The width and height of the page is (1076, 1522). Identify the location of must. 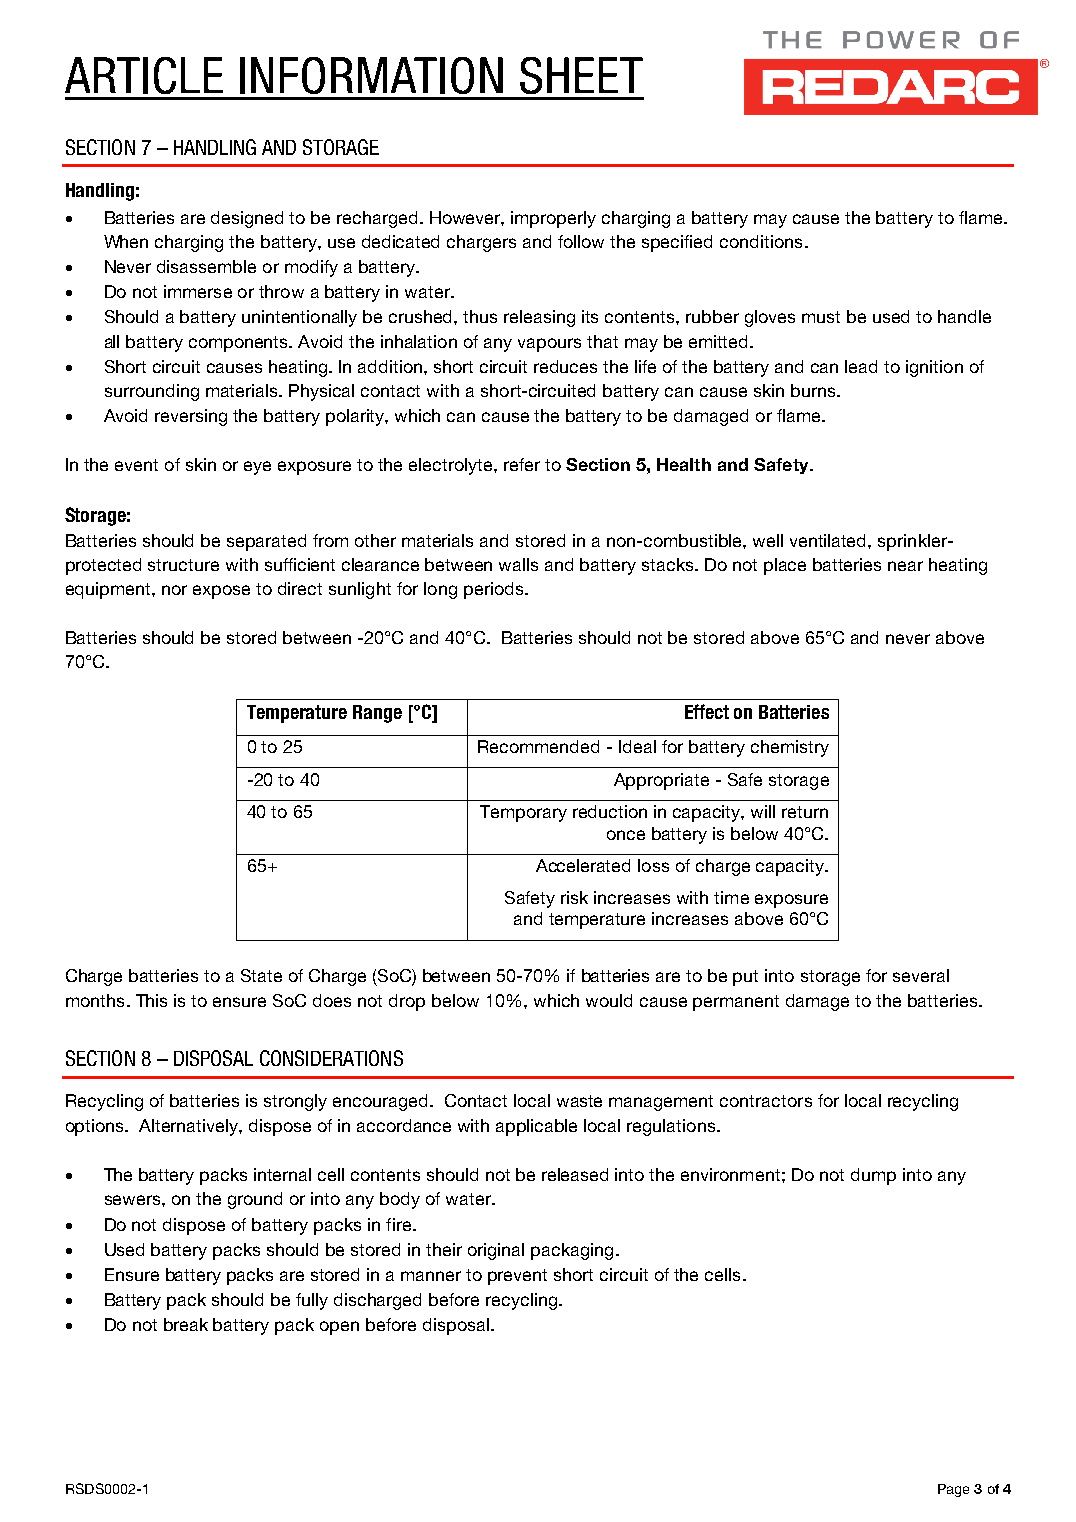
(821, 317).
